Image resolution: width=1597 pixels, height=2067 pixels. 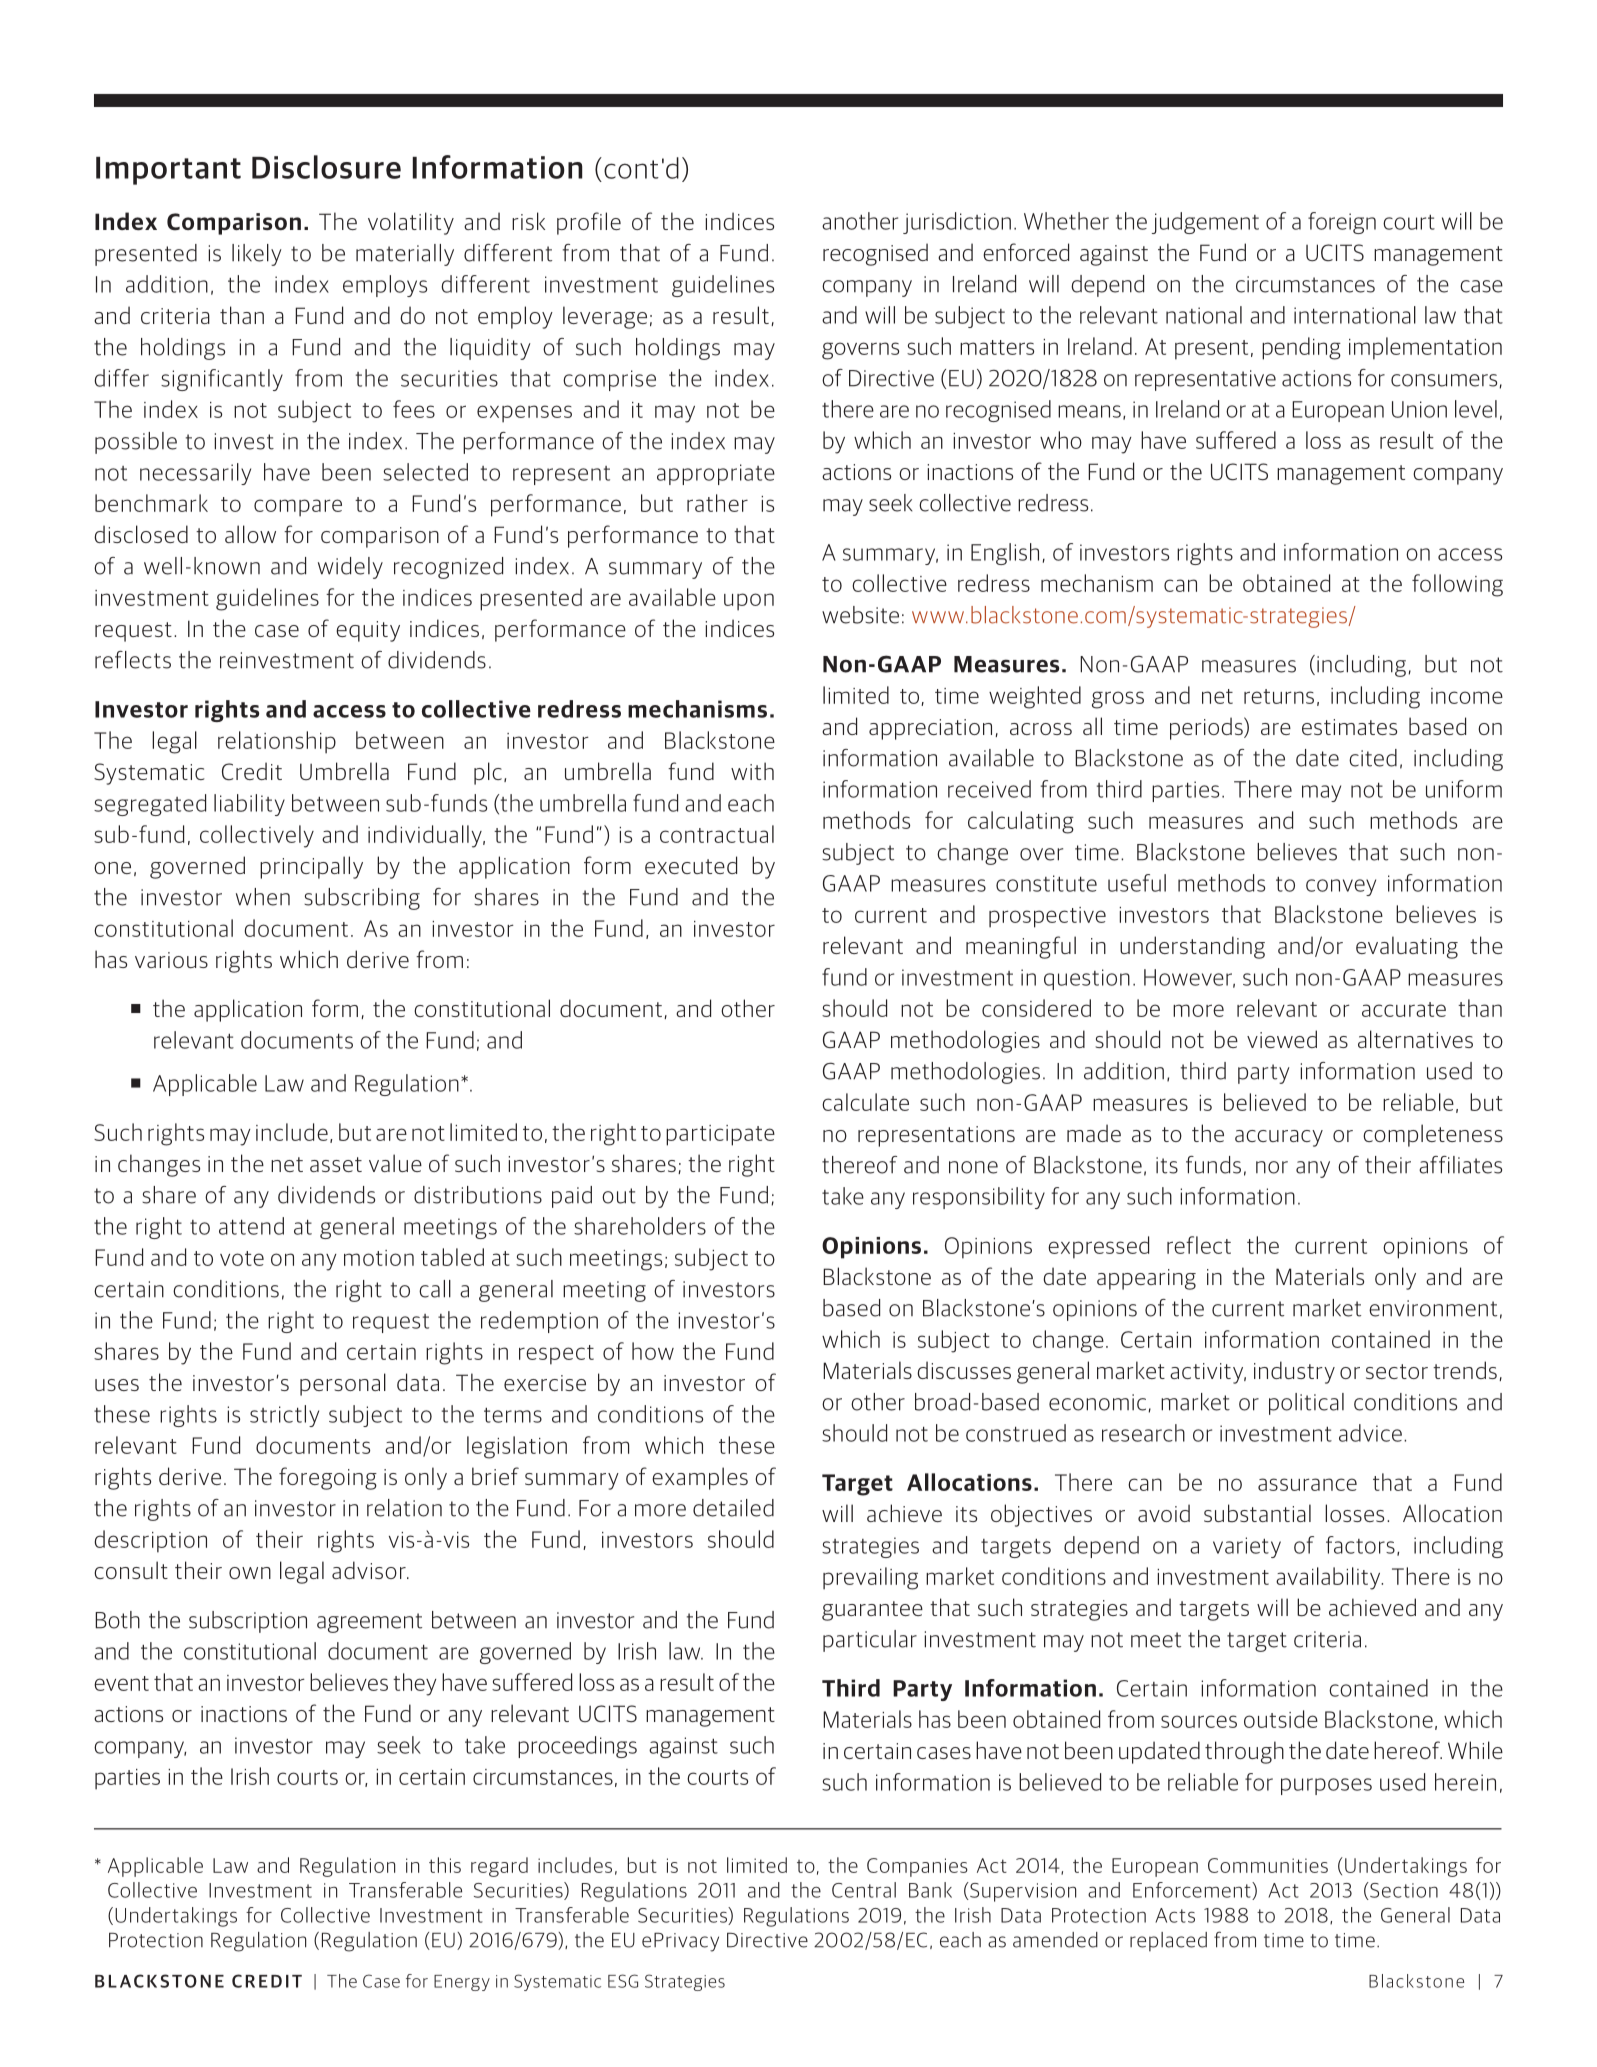 What do you see at coordinates (336, 1164) in the page?
I see `asset` at bounding box center [336, 1164].
